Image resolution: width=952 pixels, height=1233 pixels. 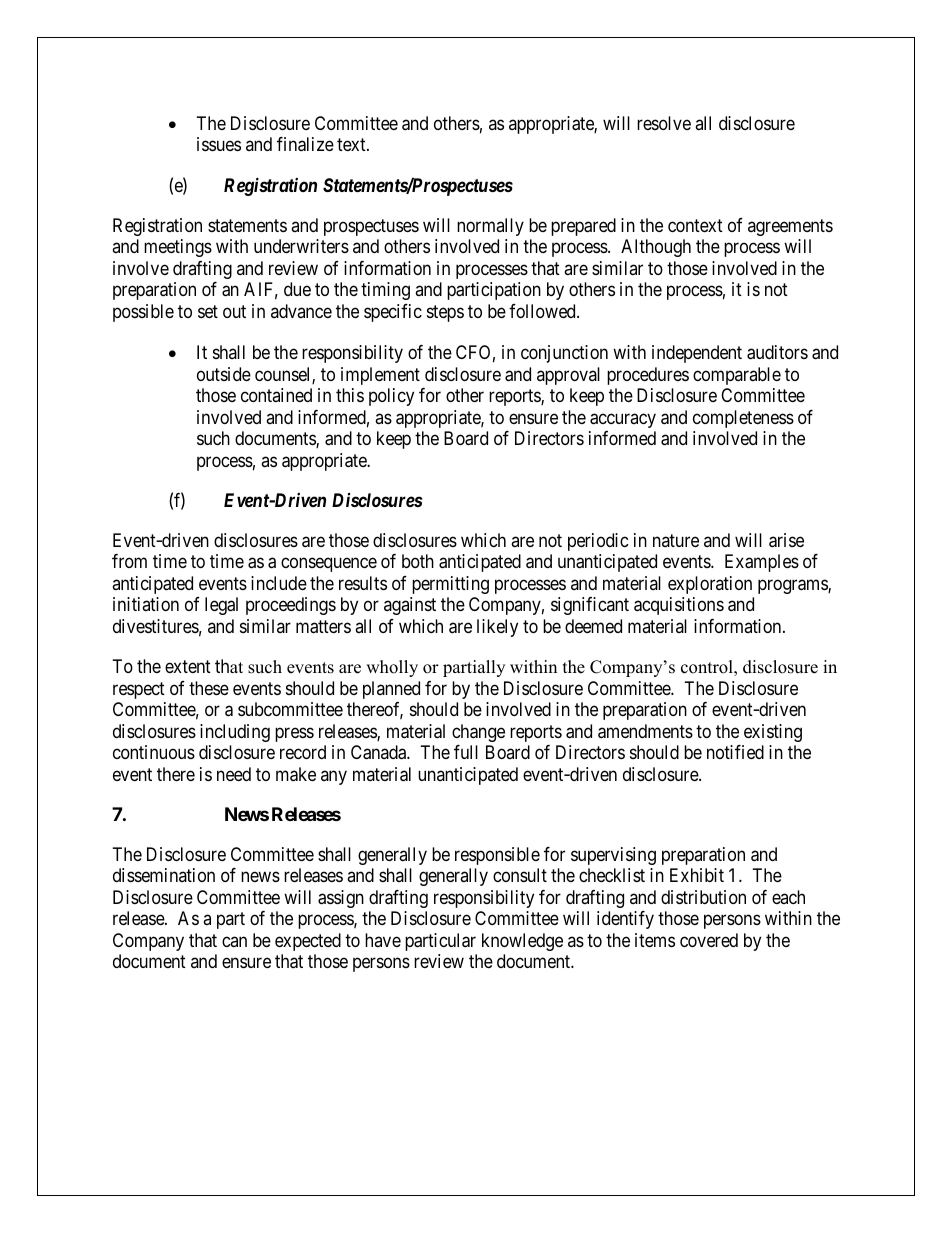 I want to click on normally, so click(x=490, y=227).
